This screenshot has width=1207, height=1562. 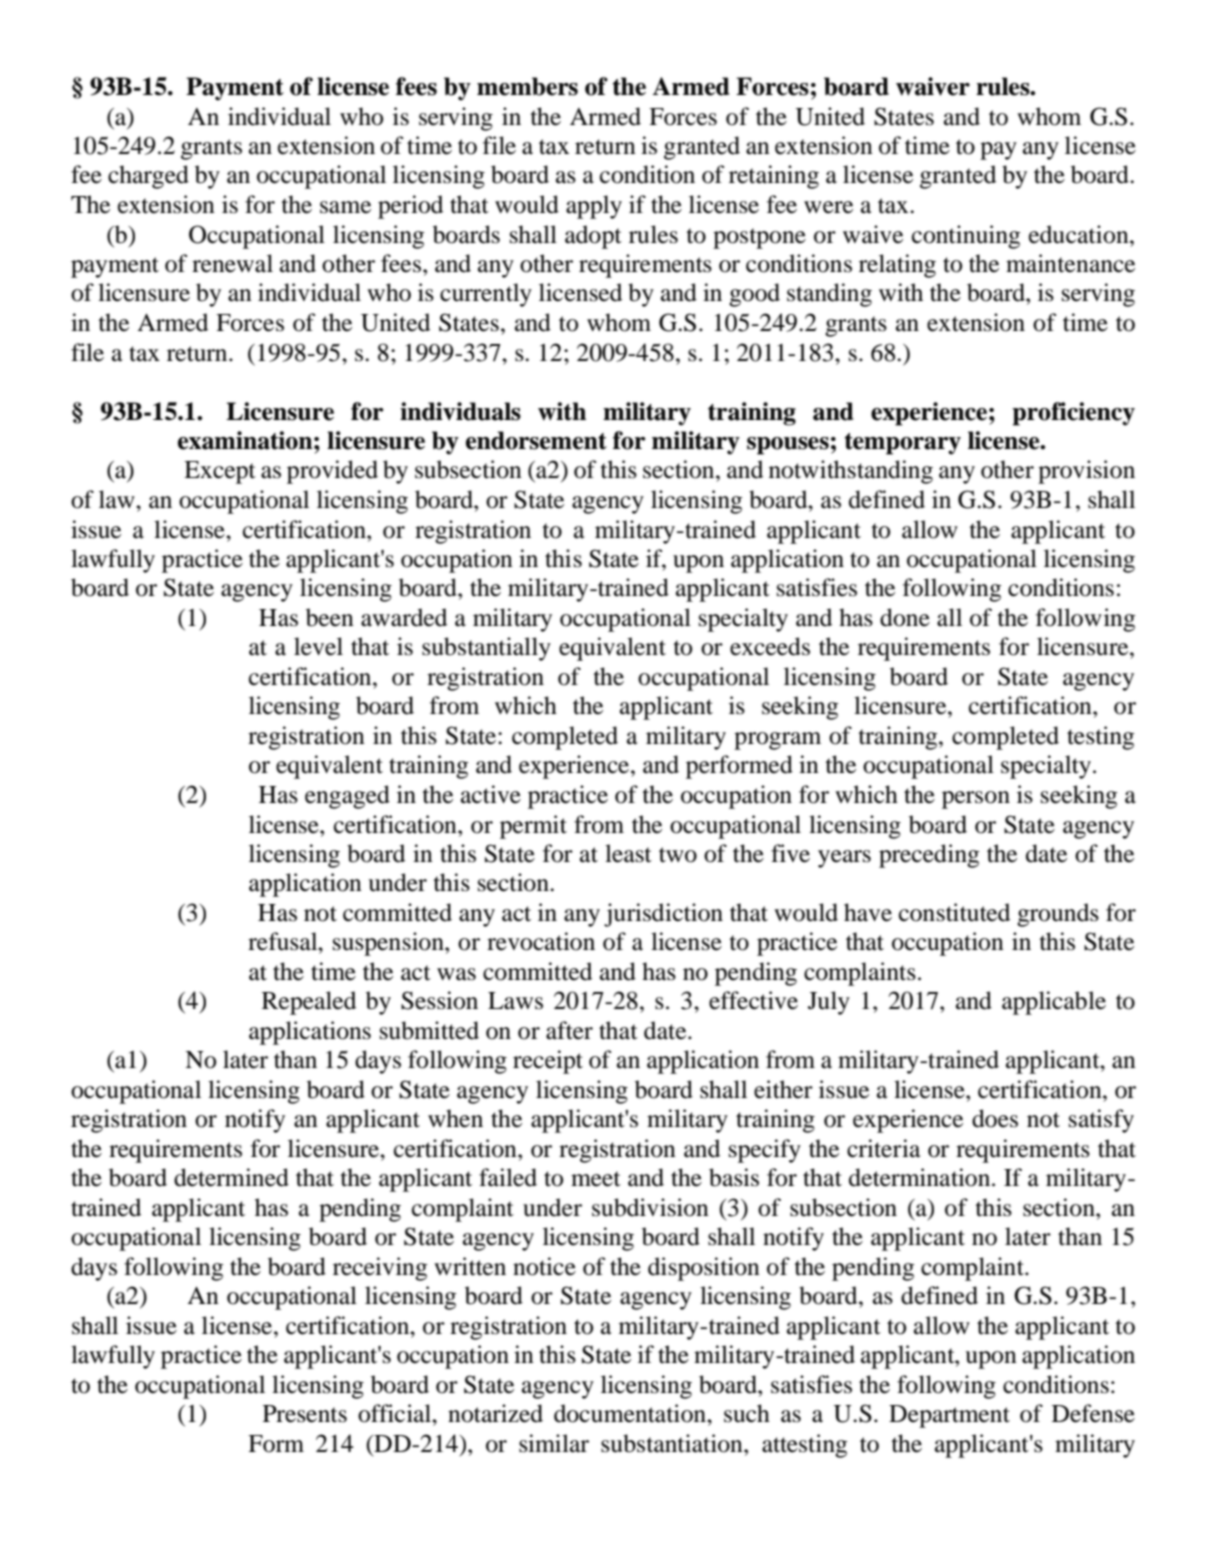 I want to click on been, so click(x=330, y=617).
